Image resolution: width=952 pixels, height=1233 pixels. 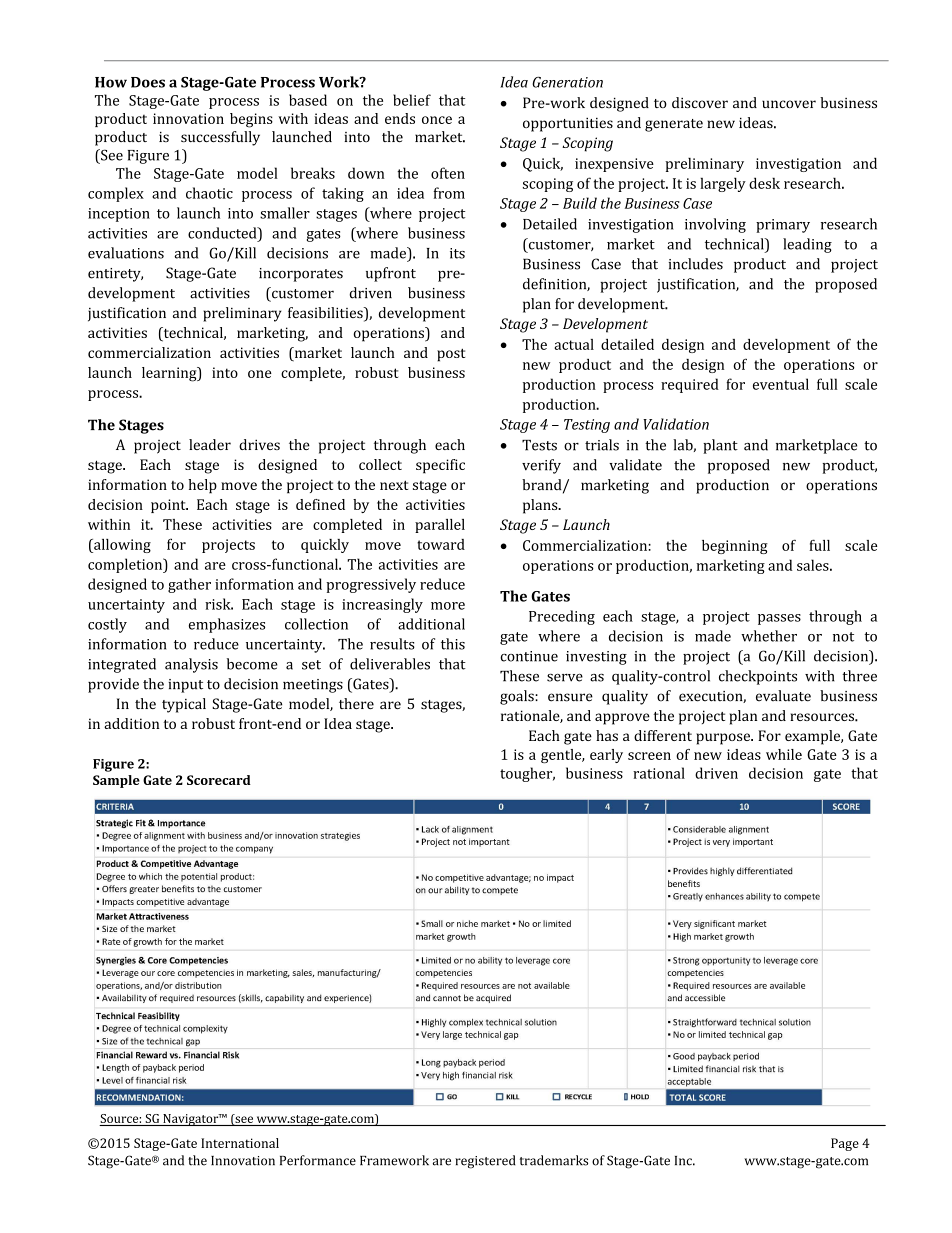 I want to click on eventual, so click(x=781, y=384).
